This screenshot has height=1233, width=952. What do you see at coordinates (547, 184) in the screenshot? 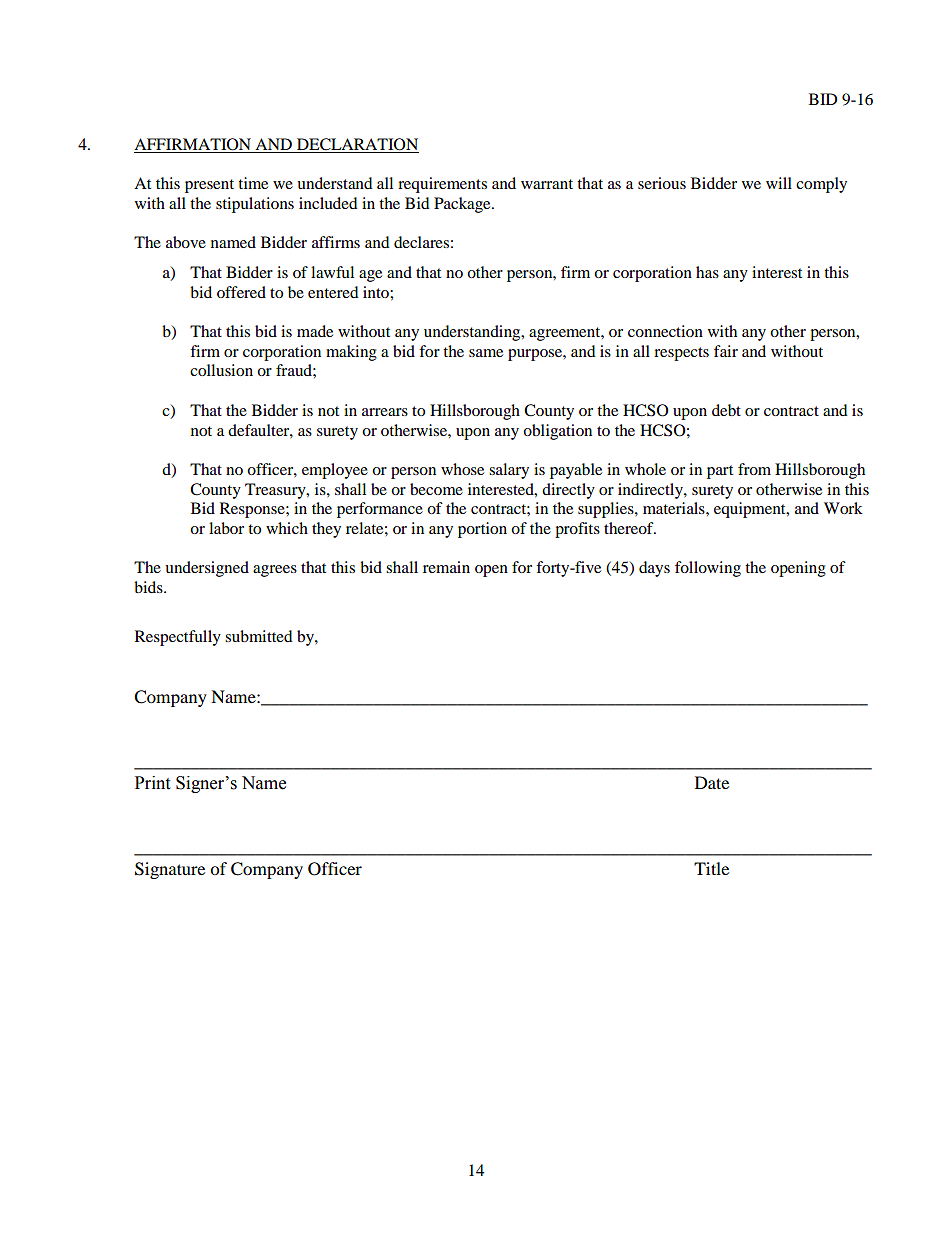
I see `warrant` at bounding box center [547, 184].
